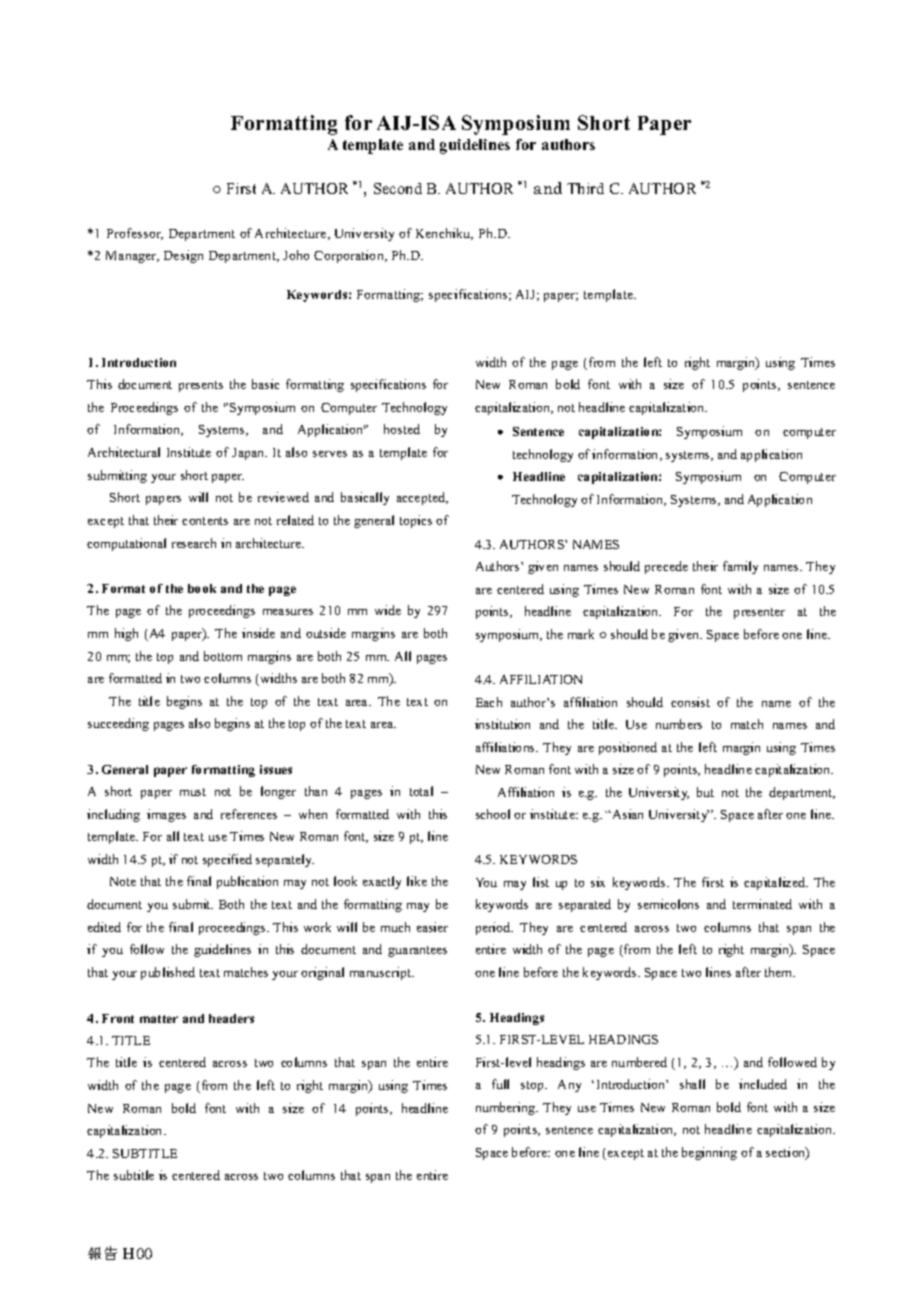  I want to click on images, so click(166, 815).
